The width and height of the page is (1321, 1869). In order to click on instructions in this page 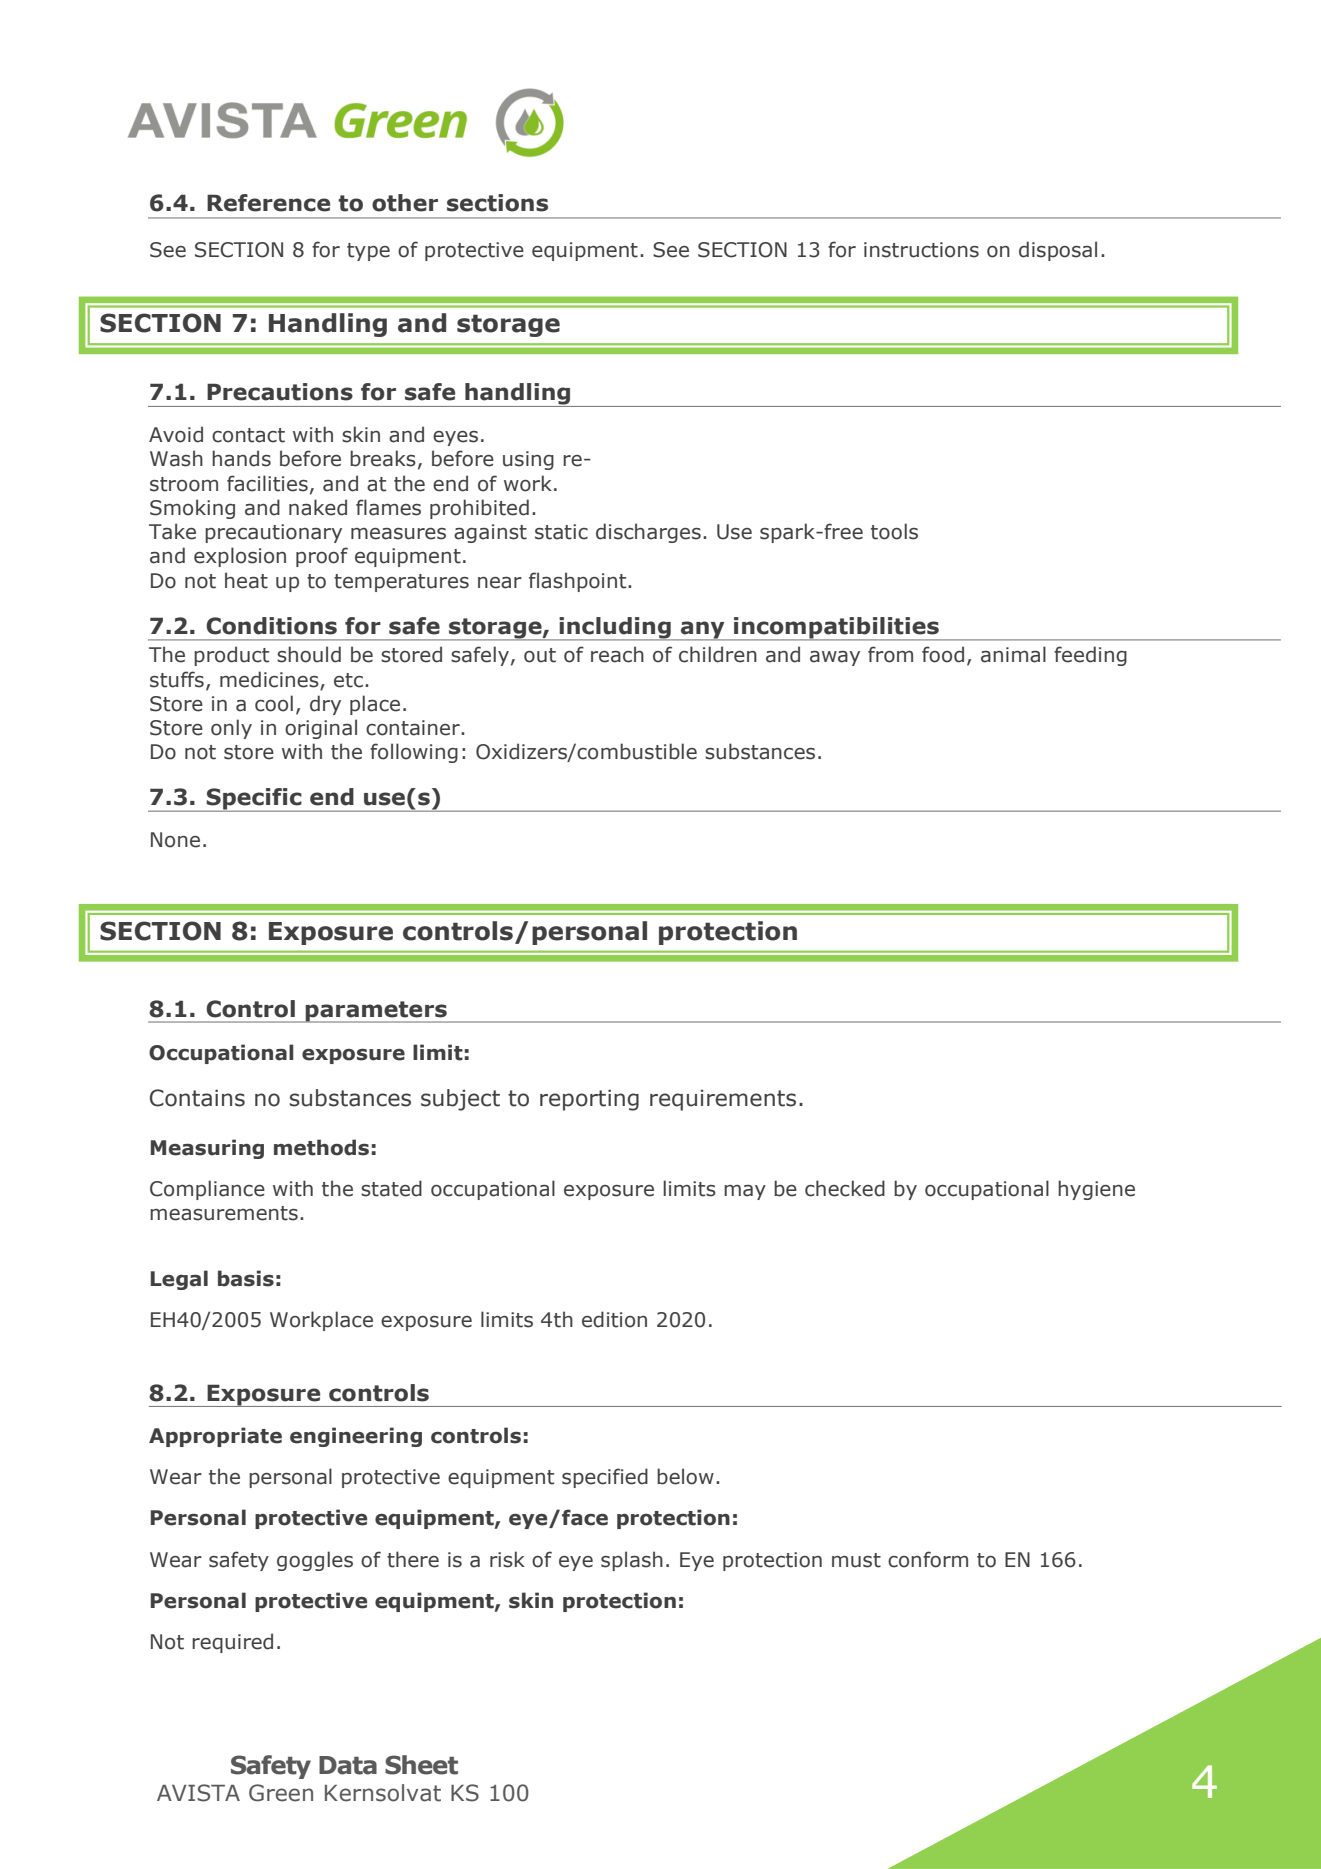, I will do `click(921, 250)`.
